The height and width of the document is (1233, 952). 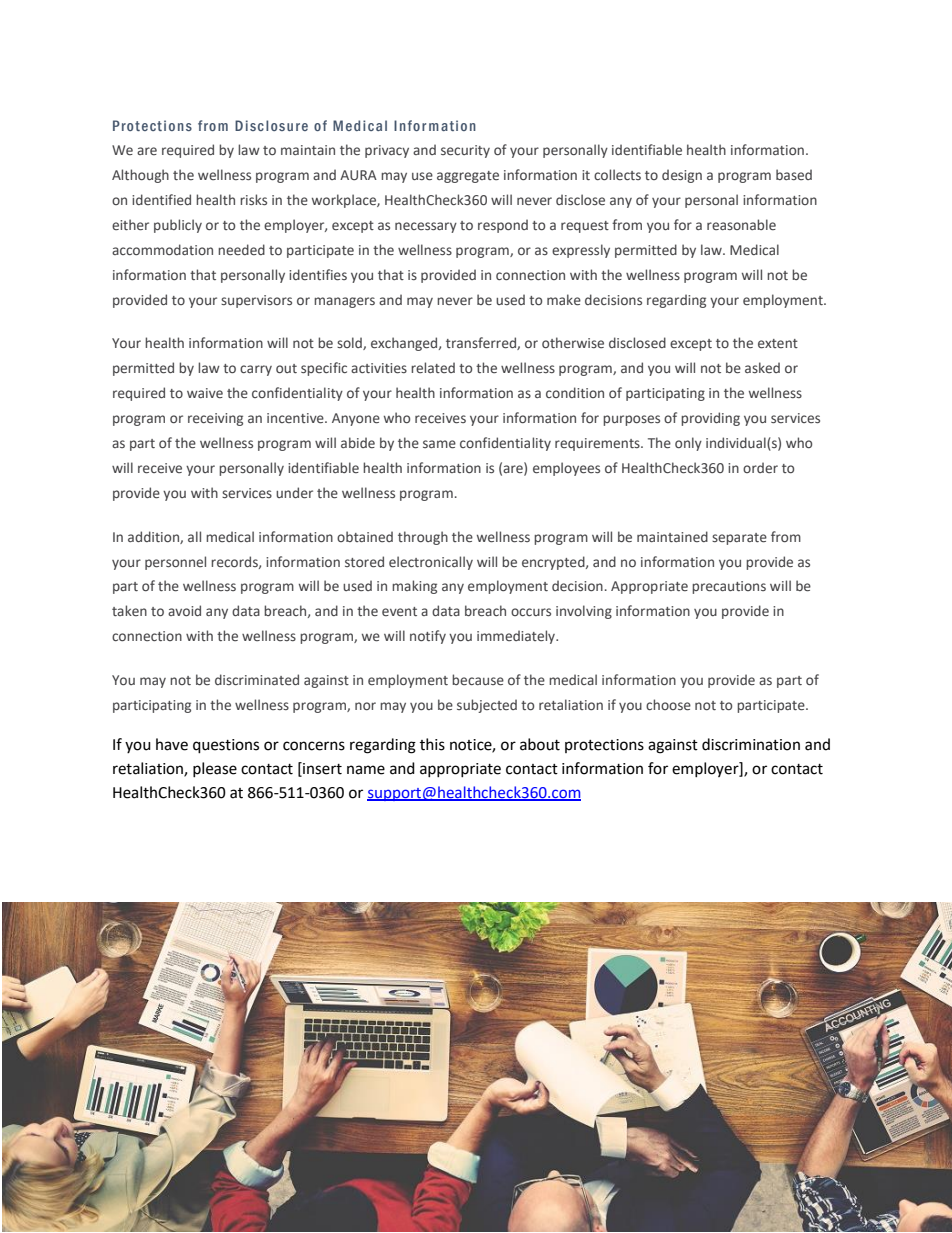 I want to click on design, so click(x=682, y=176).
